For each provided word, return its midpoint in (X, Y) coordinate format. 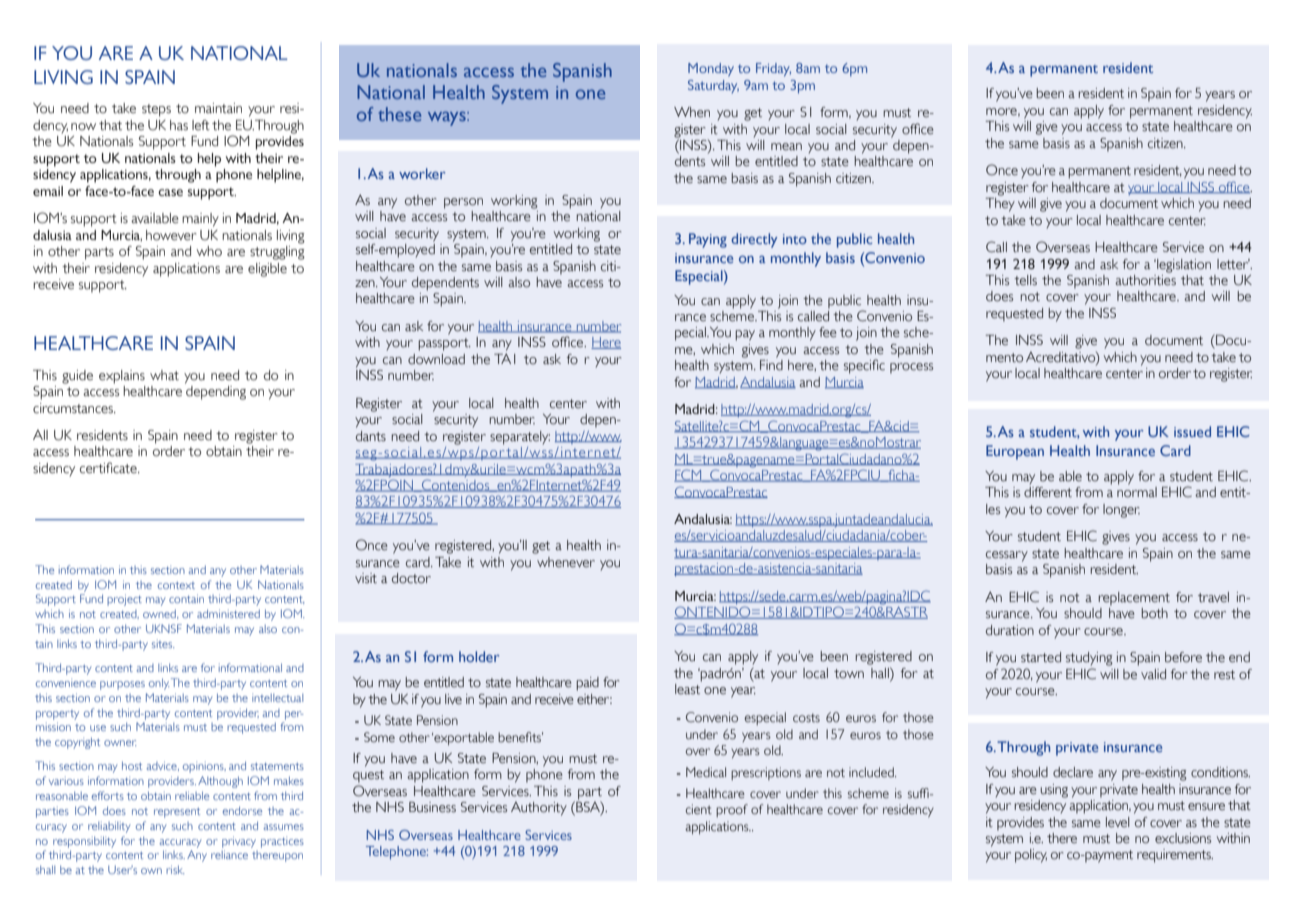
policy (1031, 856)
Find (771, 365)
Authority (539, 809)
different (1048, 492)
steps (156, 110)
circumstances (74, 408)
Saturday (713, 86)
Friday (773, 70)
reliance (229, 854)
